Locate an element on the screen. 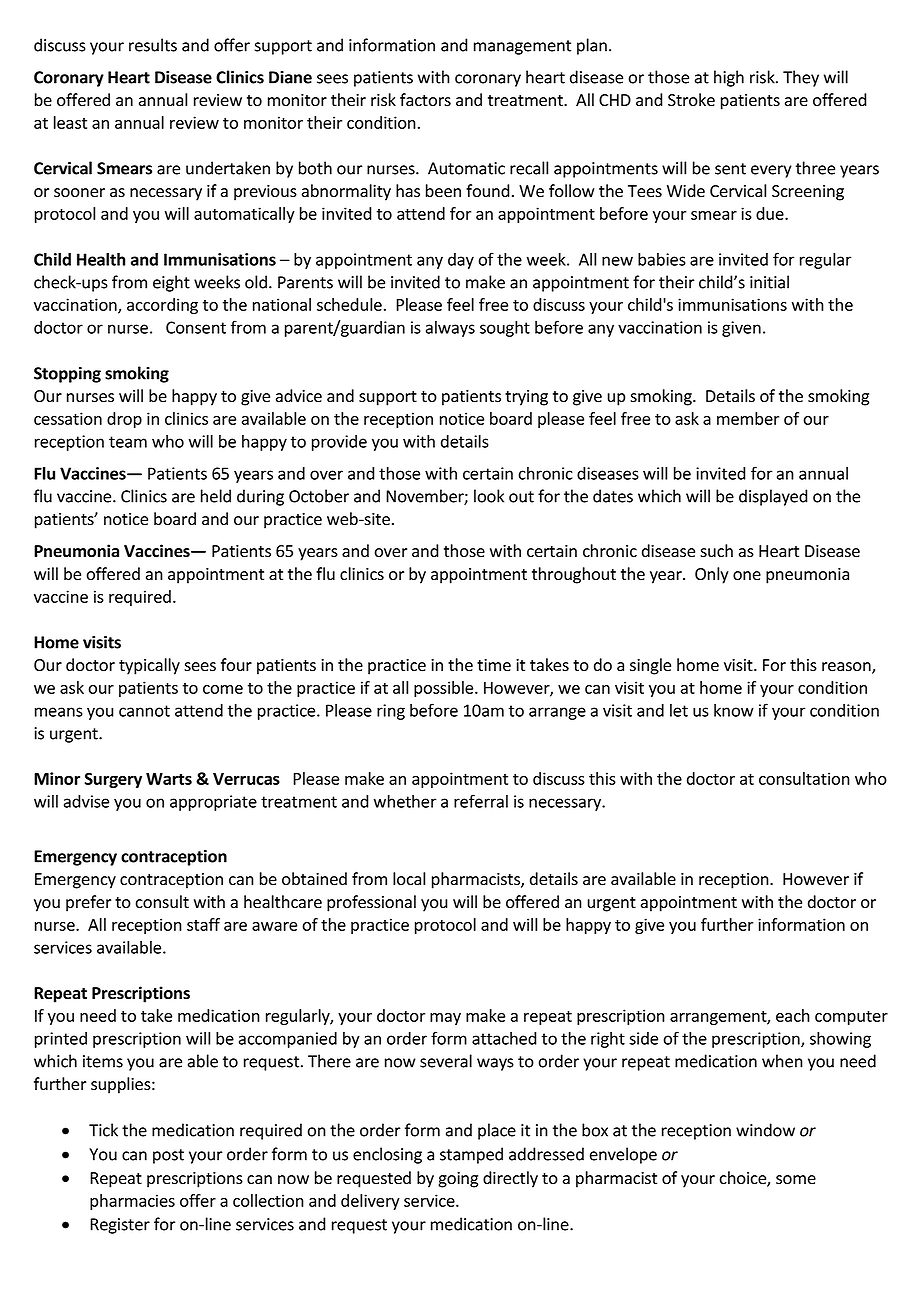 The image size is (924, 1308). factors is located at coordinates (425, 100).
